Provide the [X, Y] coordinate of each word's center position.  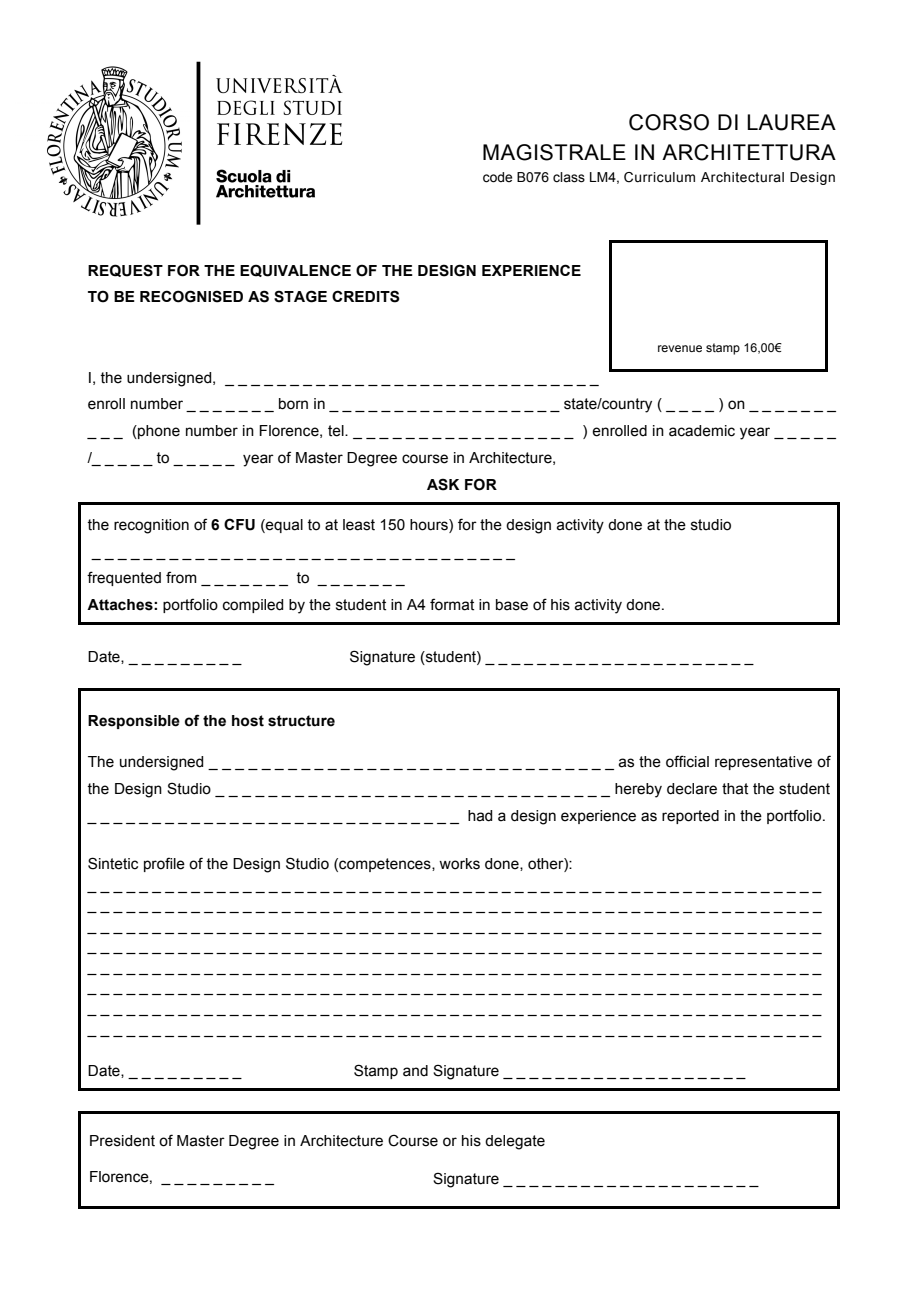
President [122, 1141]
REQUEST [125, 270]
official [687, 761]
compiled [253, 606]
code [497, 177]
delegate [515, 1142]
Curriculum [659, 177]
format [452, 604]
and [415, 1071]
